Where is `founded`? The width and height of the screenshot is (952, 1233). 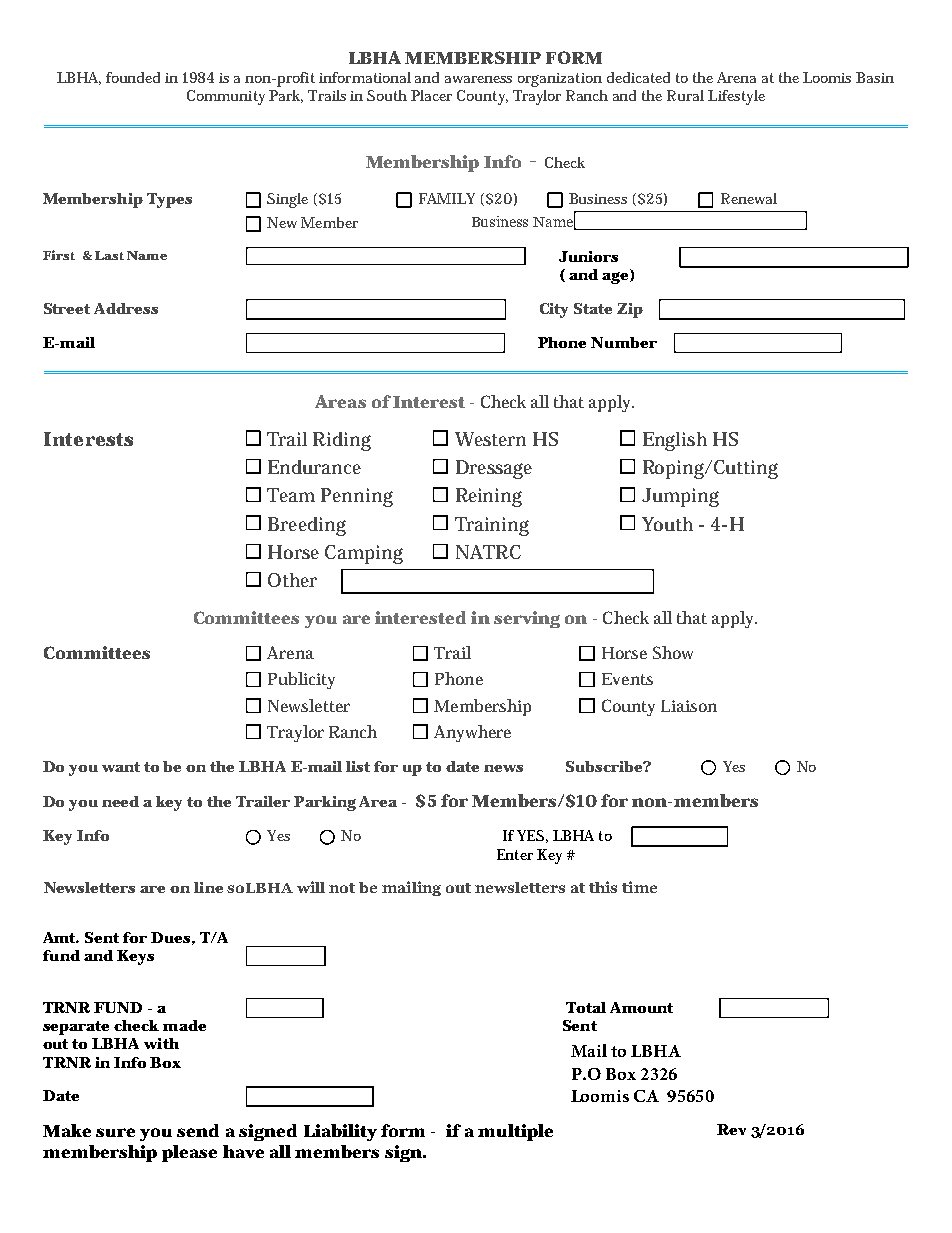 founded is located at coordinates (133, 77).
